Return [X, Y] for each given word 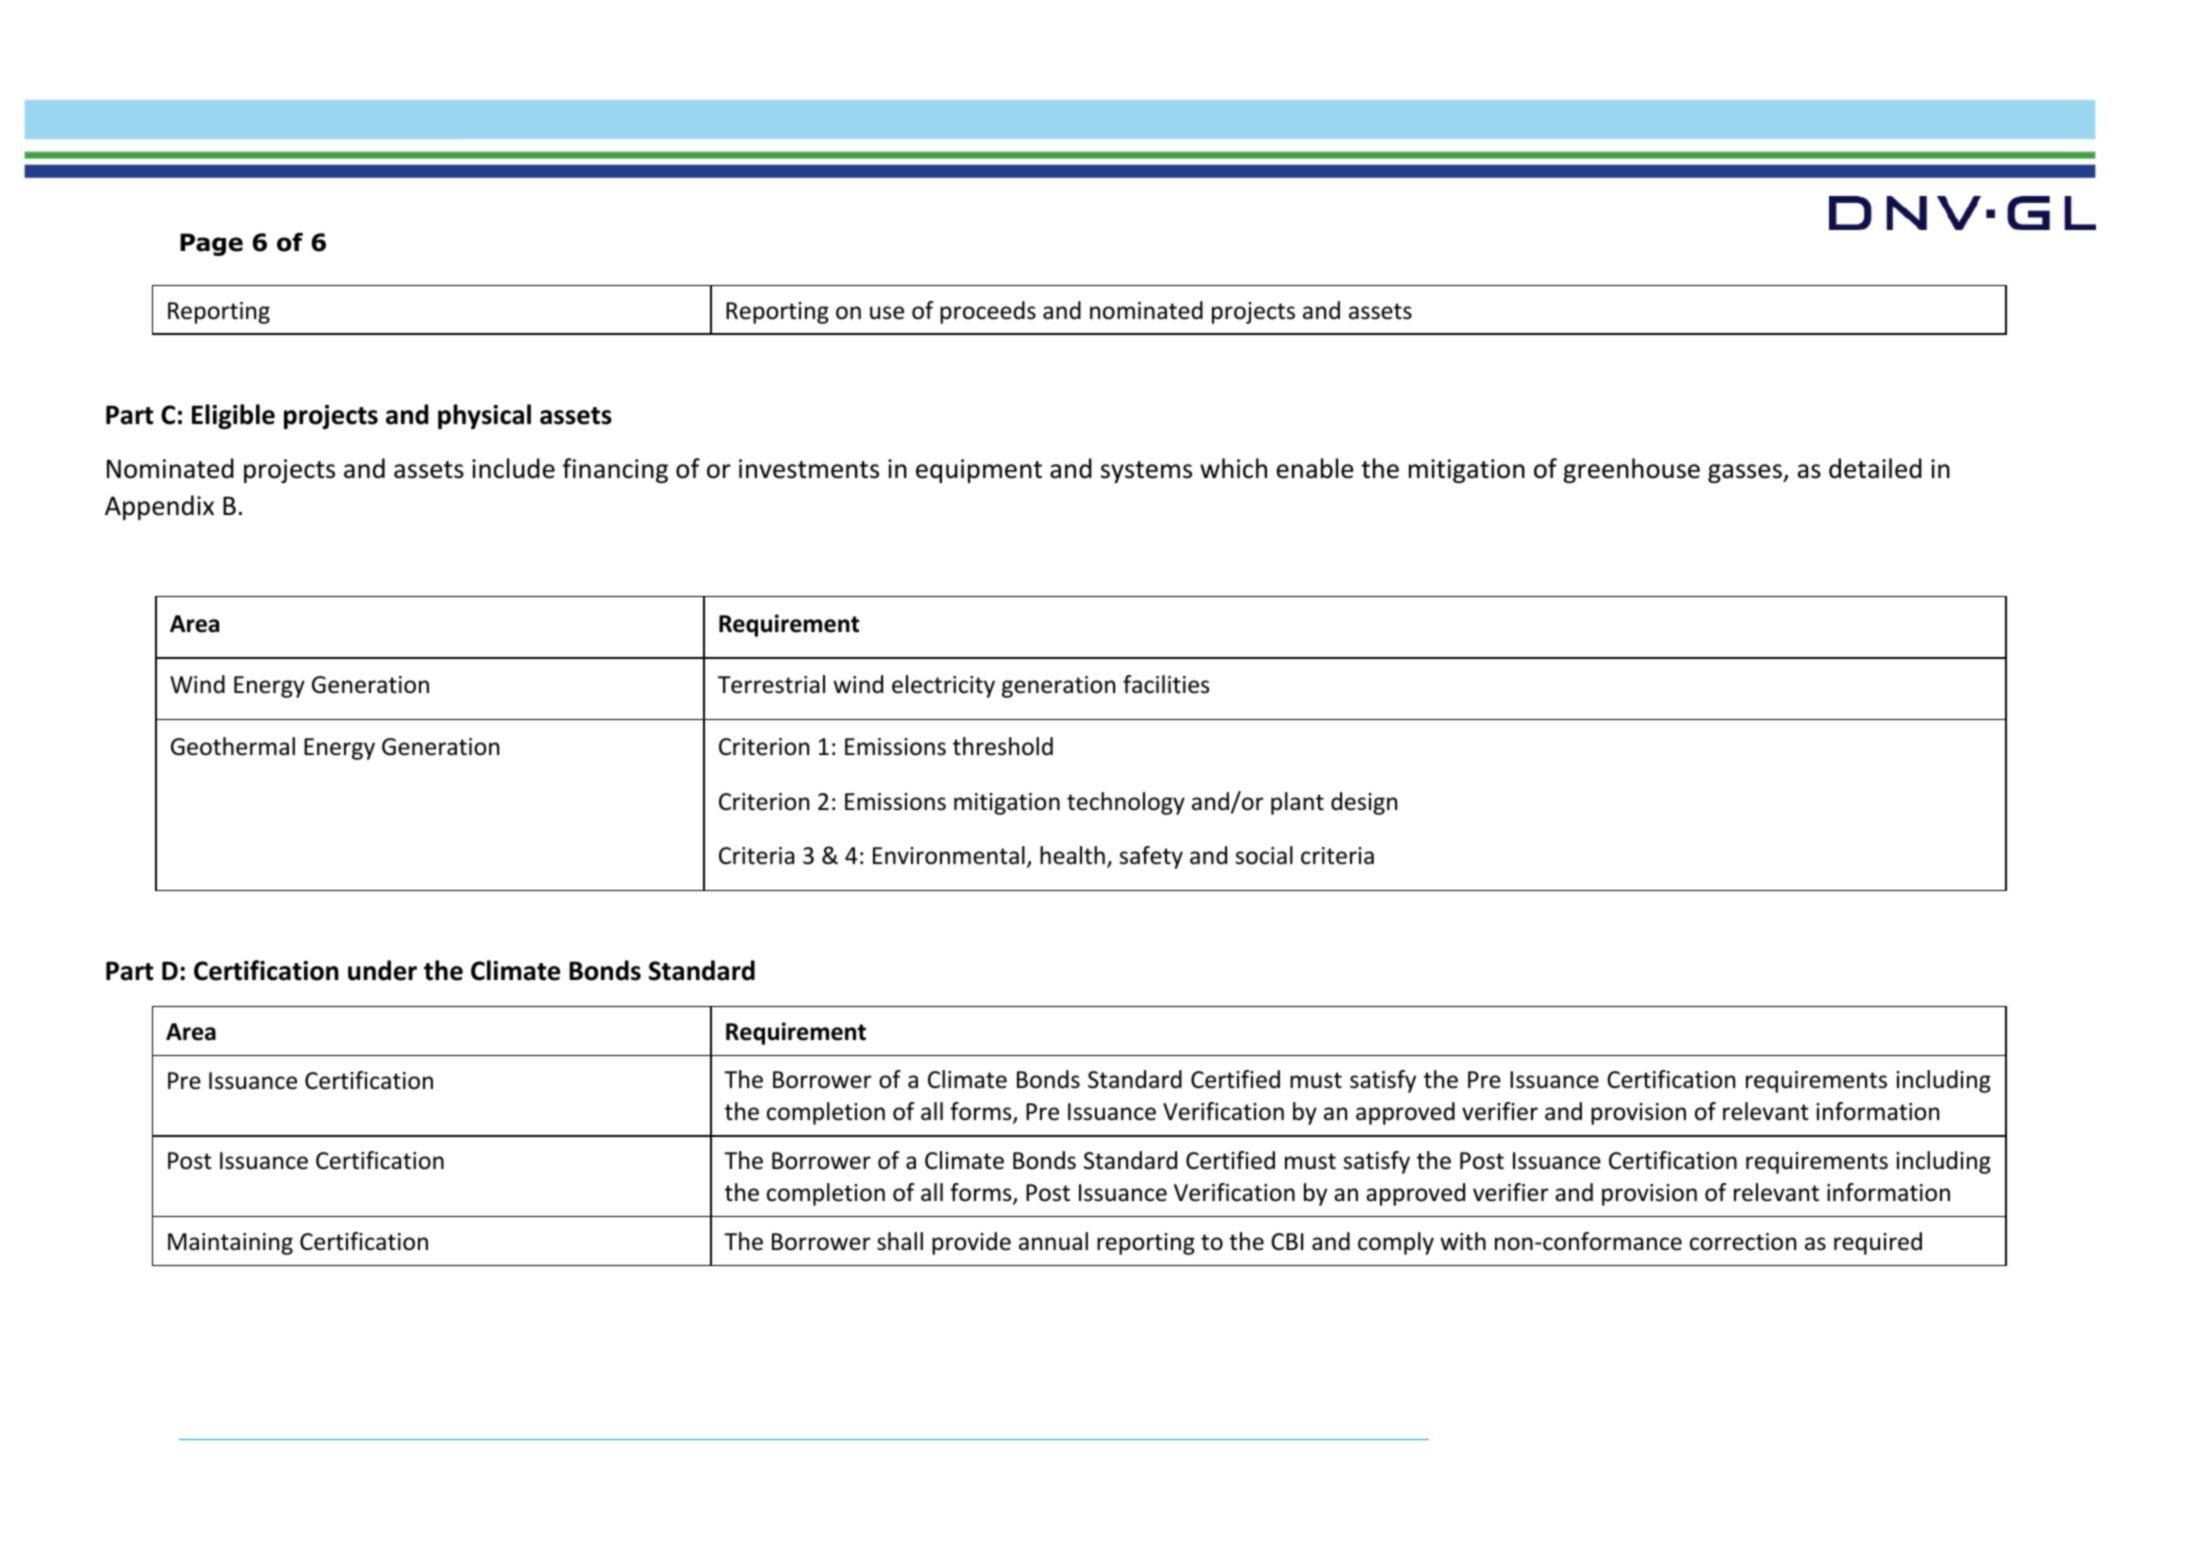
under [382, 970]
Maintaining [230, 1244]
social [1264, 855]
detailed [1875, 468]
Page [211, 244]
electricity [943, 686]
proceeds [988, 312]
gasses [1746, 473]
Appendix [159, 507]
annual [1053, 1241]
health [1072, 855]
